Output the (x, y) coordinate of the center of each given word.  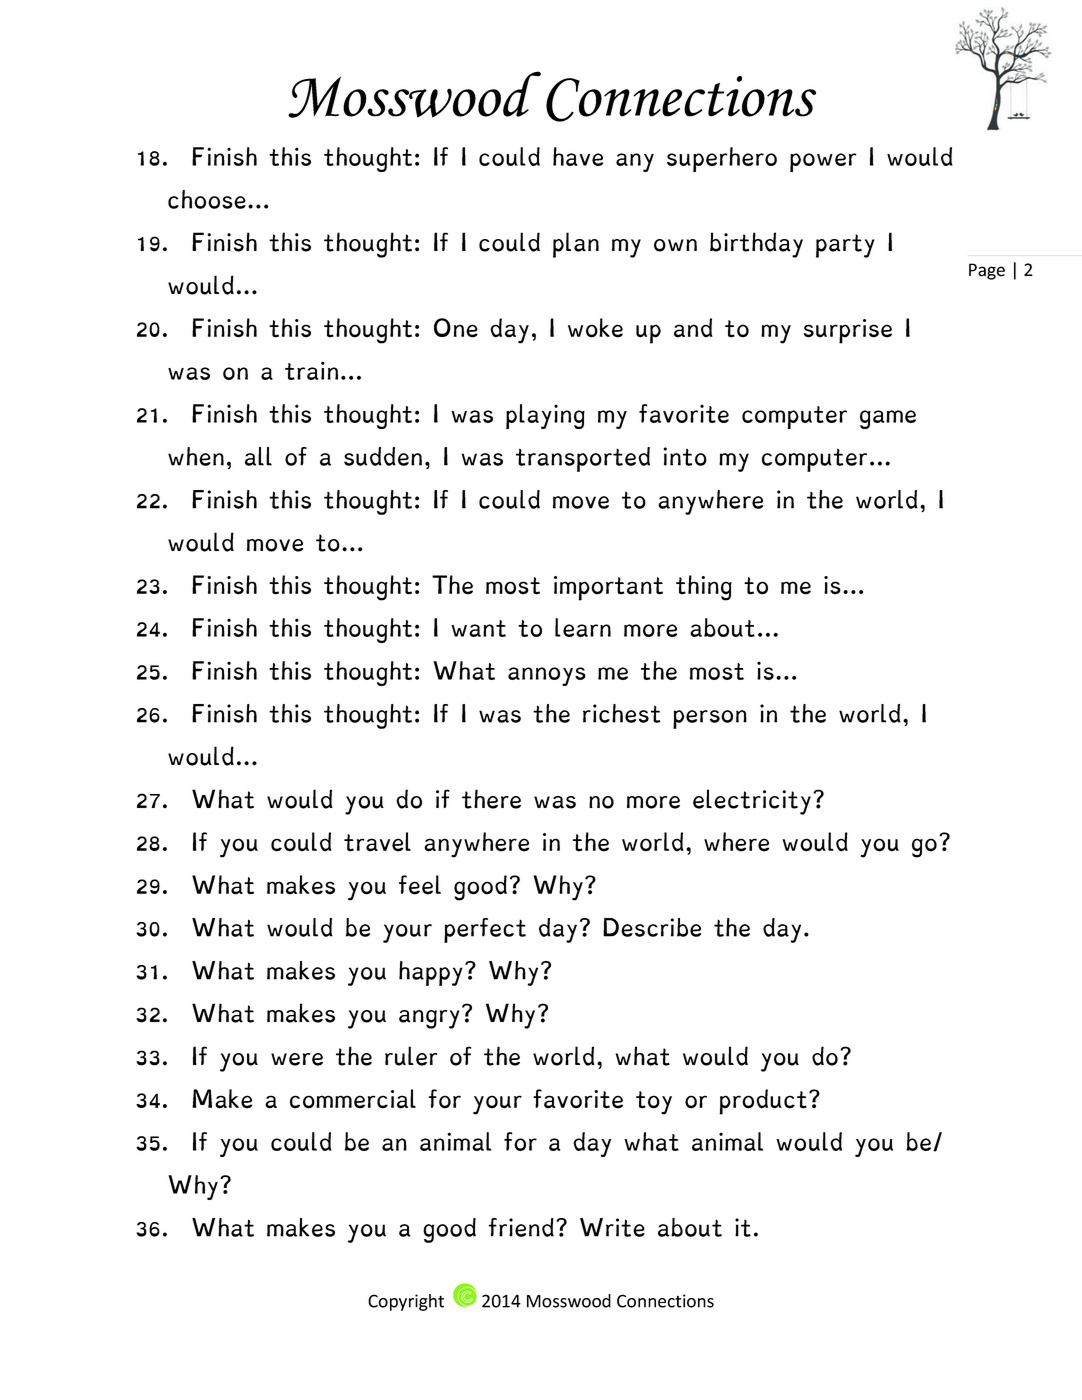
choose (207, 199)
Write (612, 1227)
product (763, 1102)
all (258, 456)
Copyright (406, 1302)
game (888, 419)
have (578, 156)
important (608, 588)
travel (377, 842)
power (823, 162)
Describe (652, 927)
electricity (752, 802)
